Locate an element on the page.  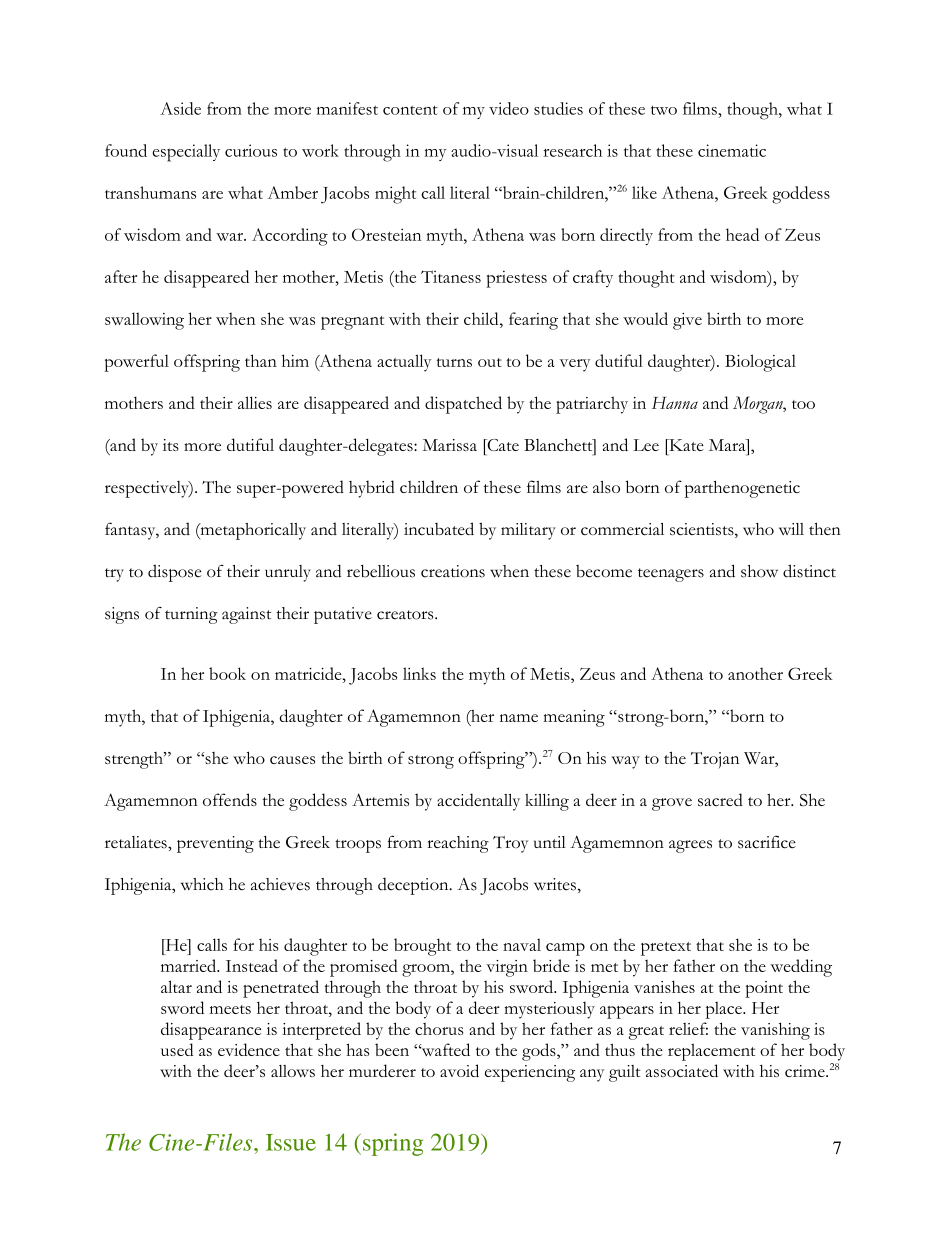
dispose is located at coordinates (175, 573).
